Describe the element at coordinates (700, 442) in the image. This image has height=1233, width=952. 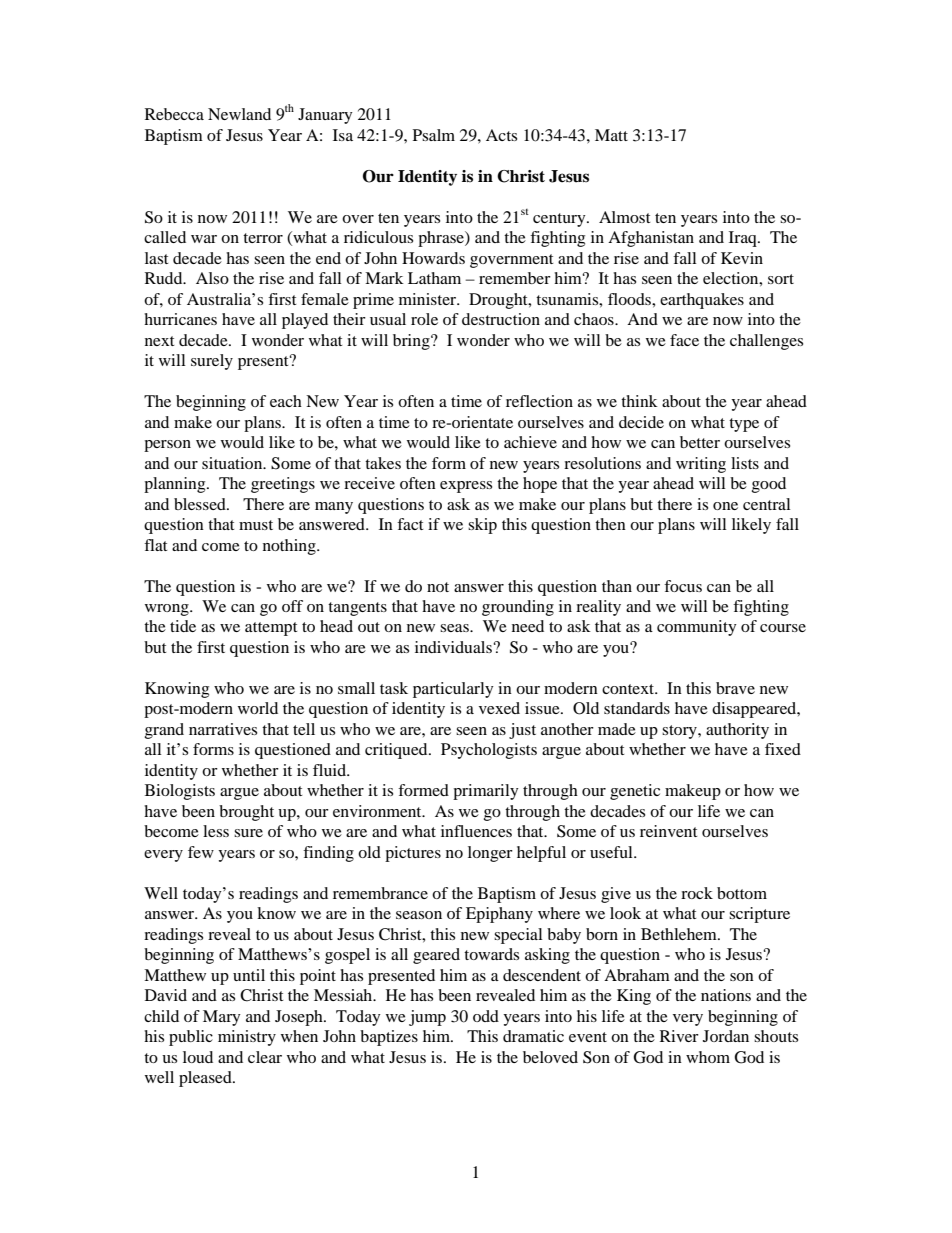
I see `better` at that location.
